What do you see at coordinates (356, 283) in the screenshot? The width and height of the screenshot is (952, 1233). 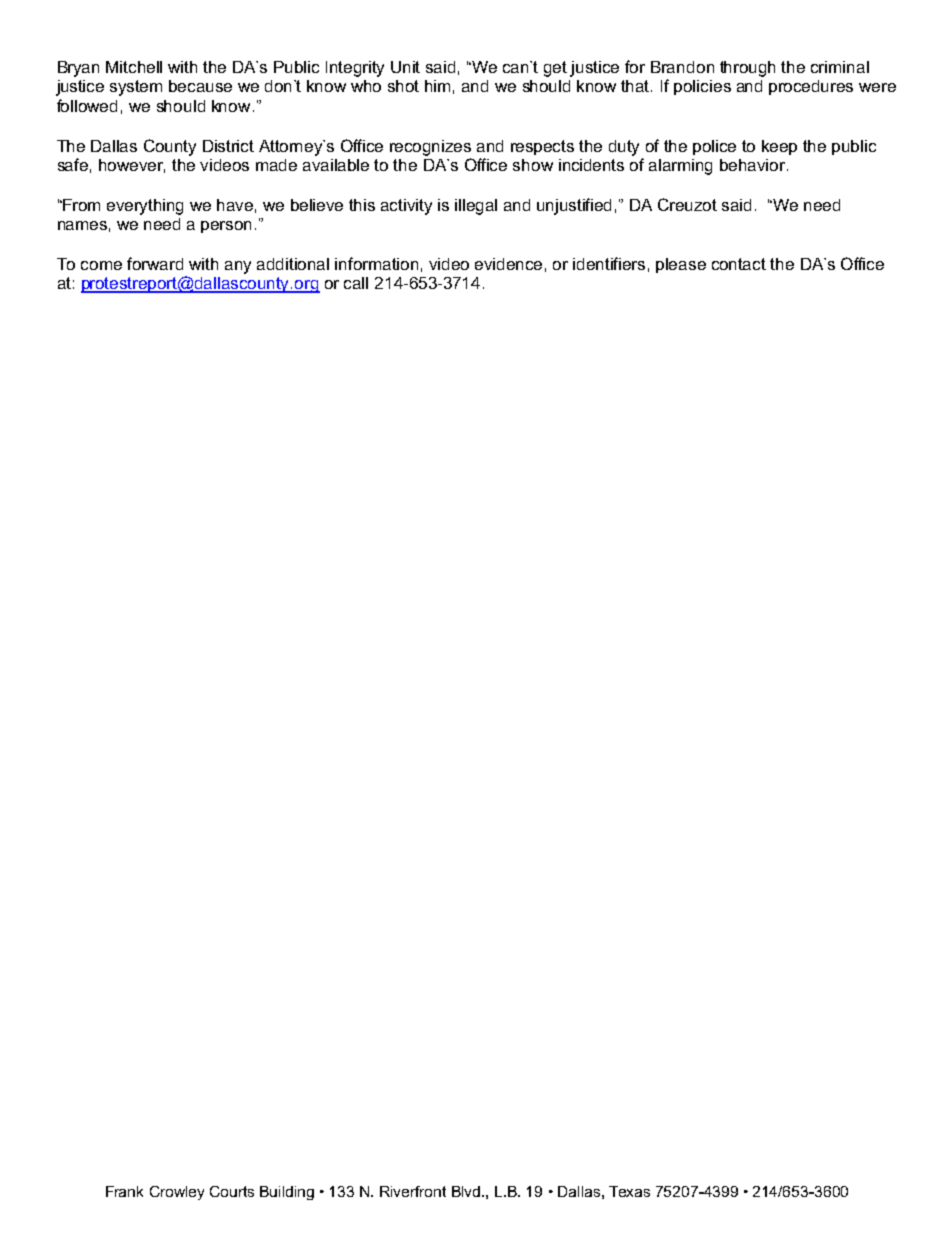 I see `call` at bounding box center [356, 283].
